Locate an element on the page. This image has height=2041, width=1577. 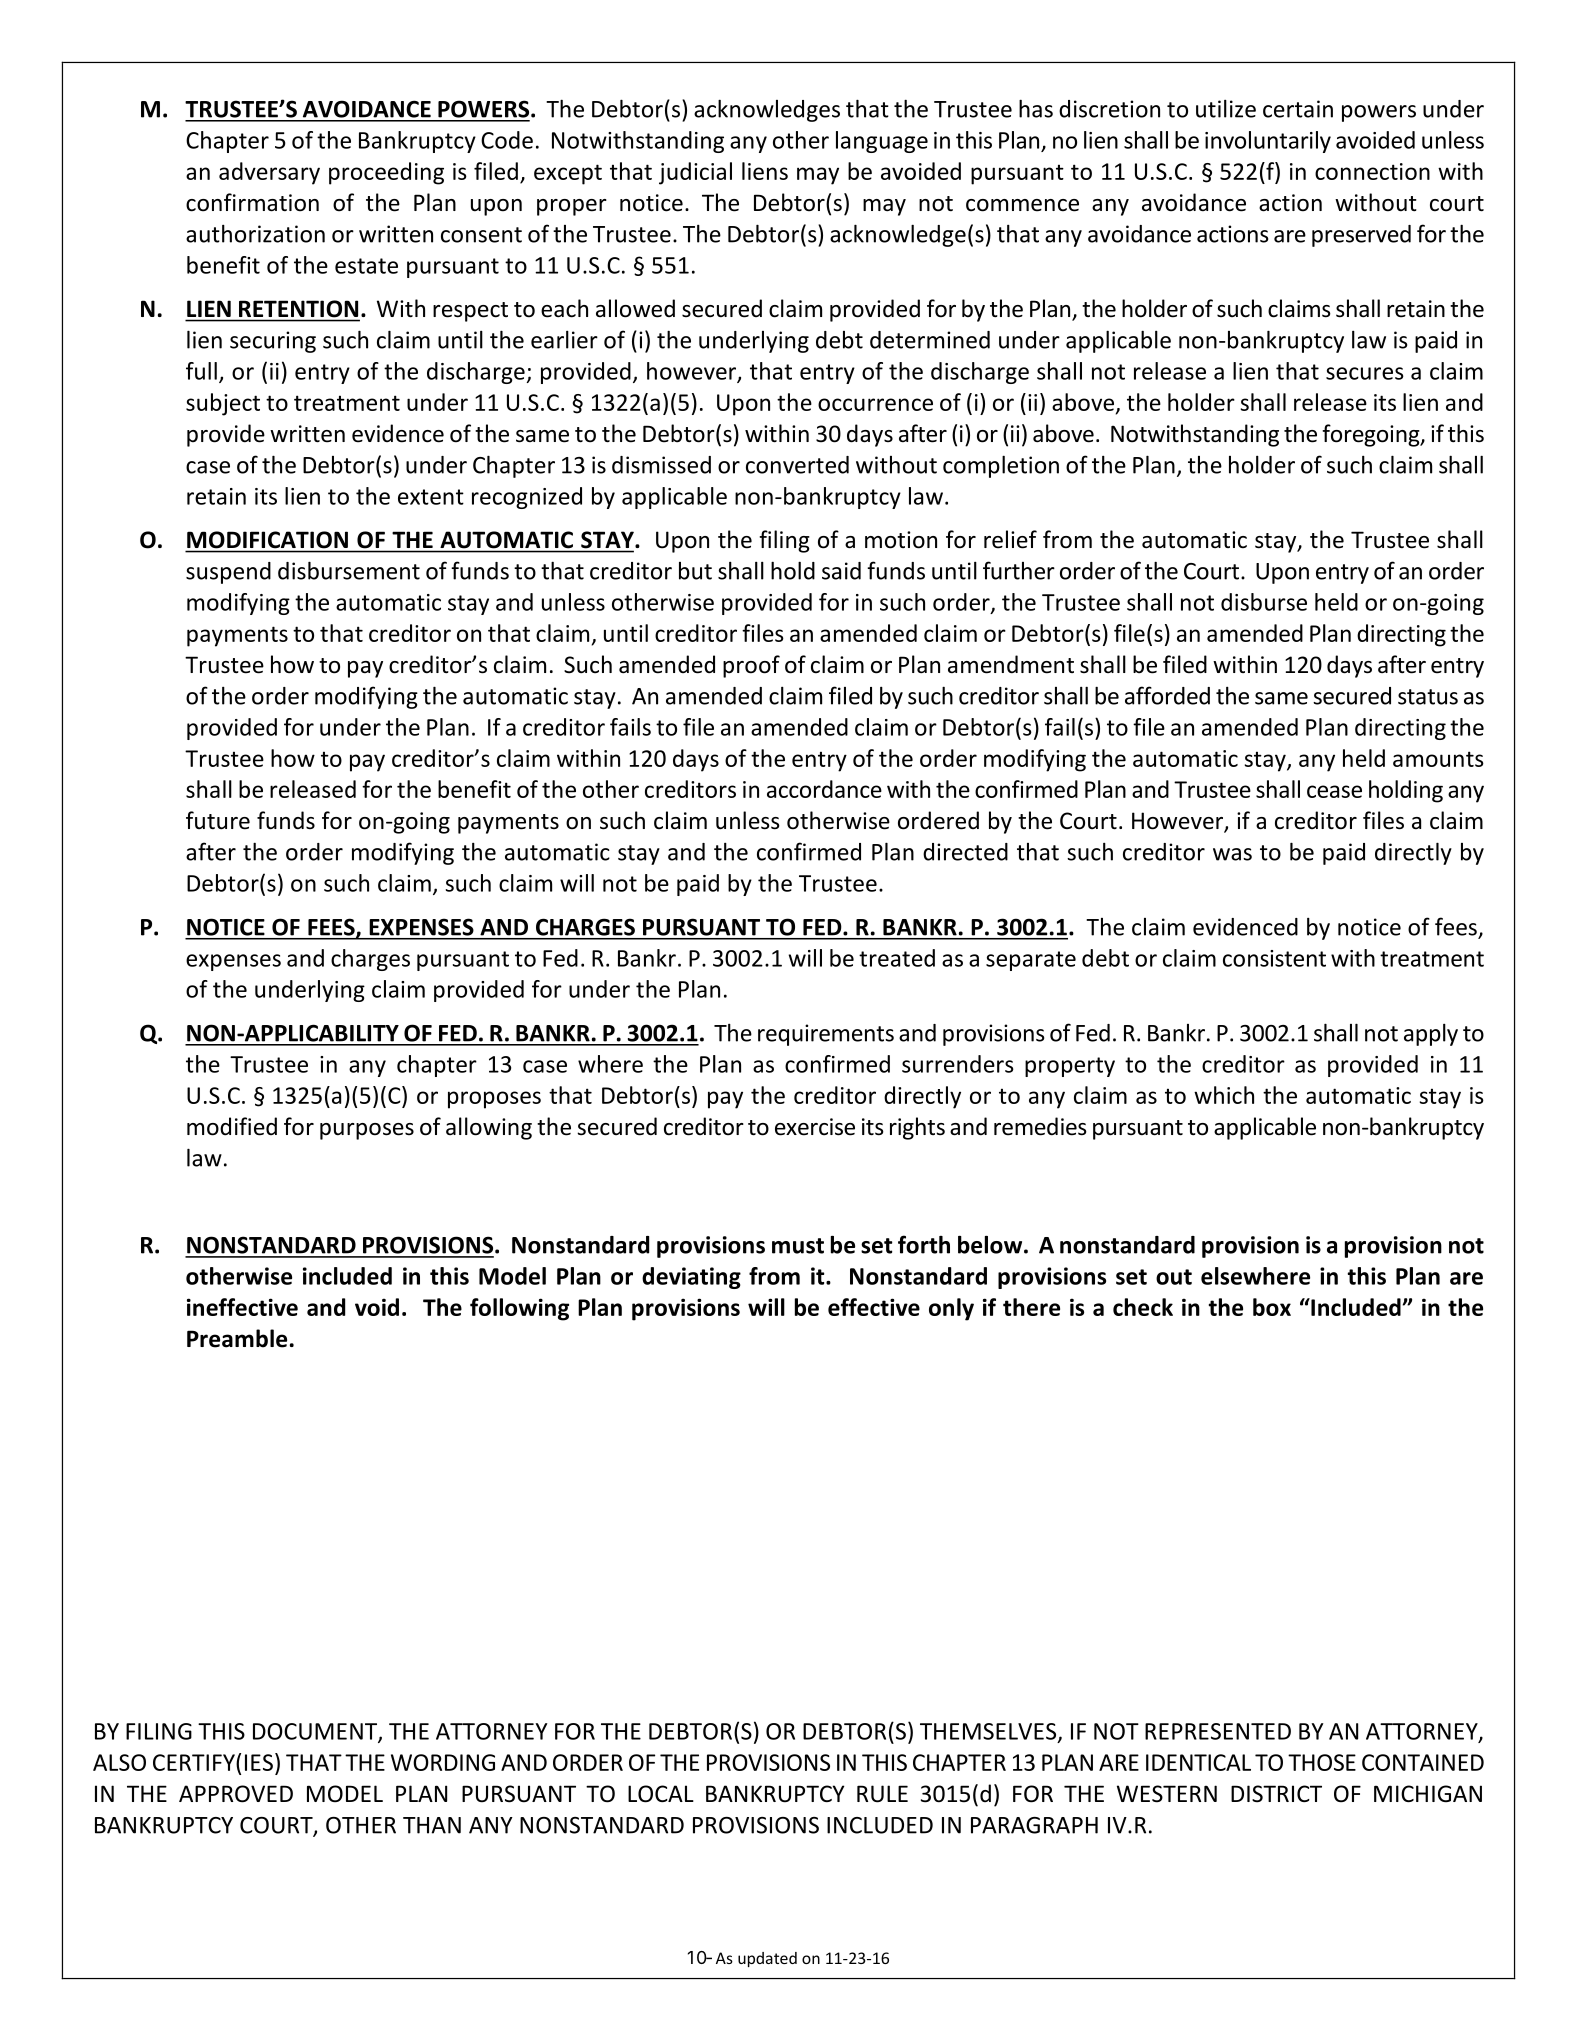
judicial is located at coordinates (695, 173).
